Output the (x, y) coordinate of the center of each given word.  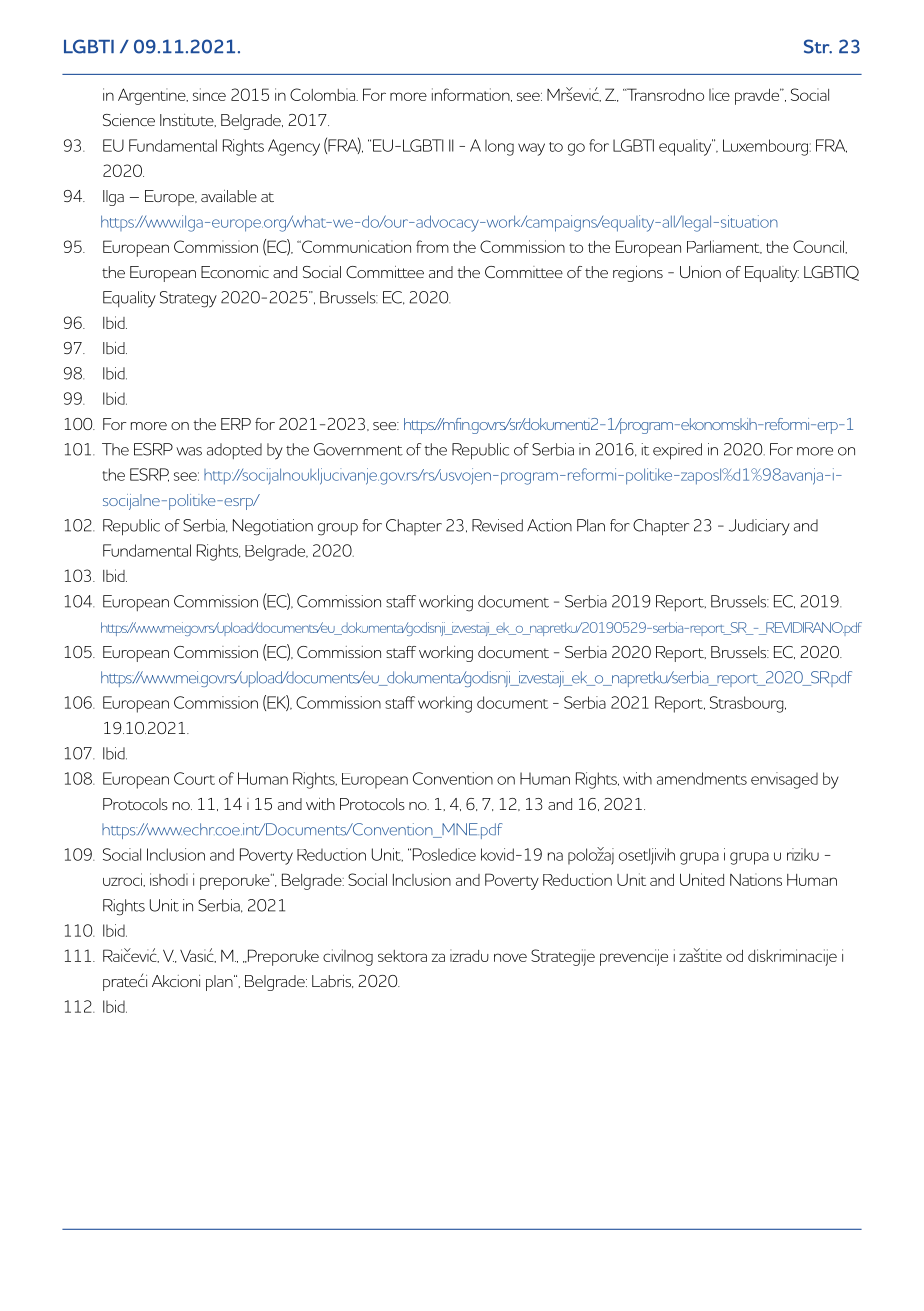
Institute (188, 120)
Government (358, 449)
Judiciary (759, 527)
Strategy (188, 299)
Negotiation (273, 527)
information (472, 95)
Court (194, 778)
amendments (702, 778)
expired (677, 451)
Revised (497, 525)
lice (719, 94)
